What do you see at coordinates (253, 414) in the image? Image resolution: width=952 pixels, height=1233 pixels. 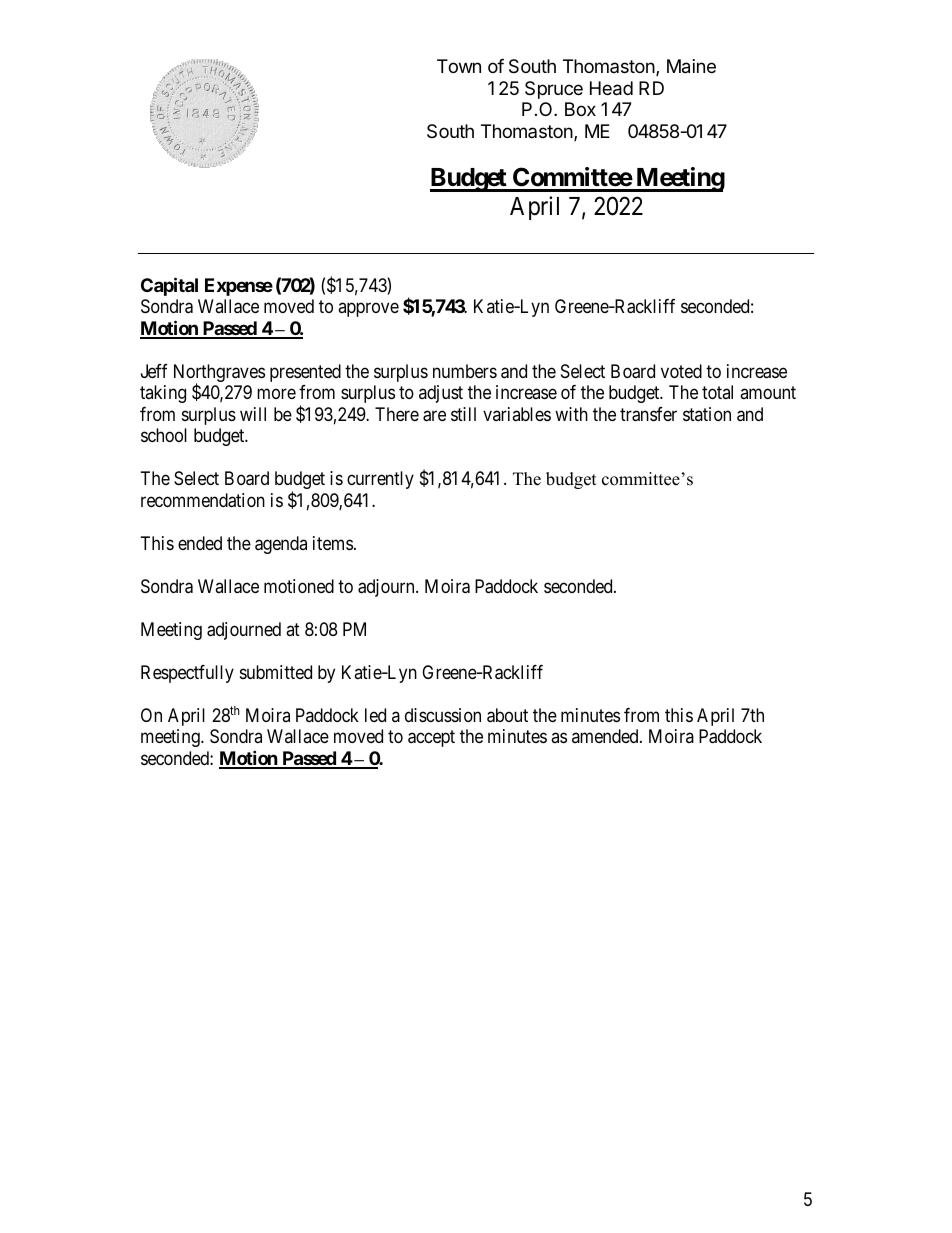 I see `will` at bounding box center [253, 414].
